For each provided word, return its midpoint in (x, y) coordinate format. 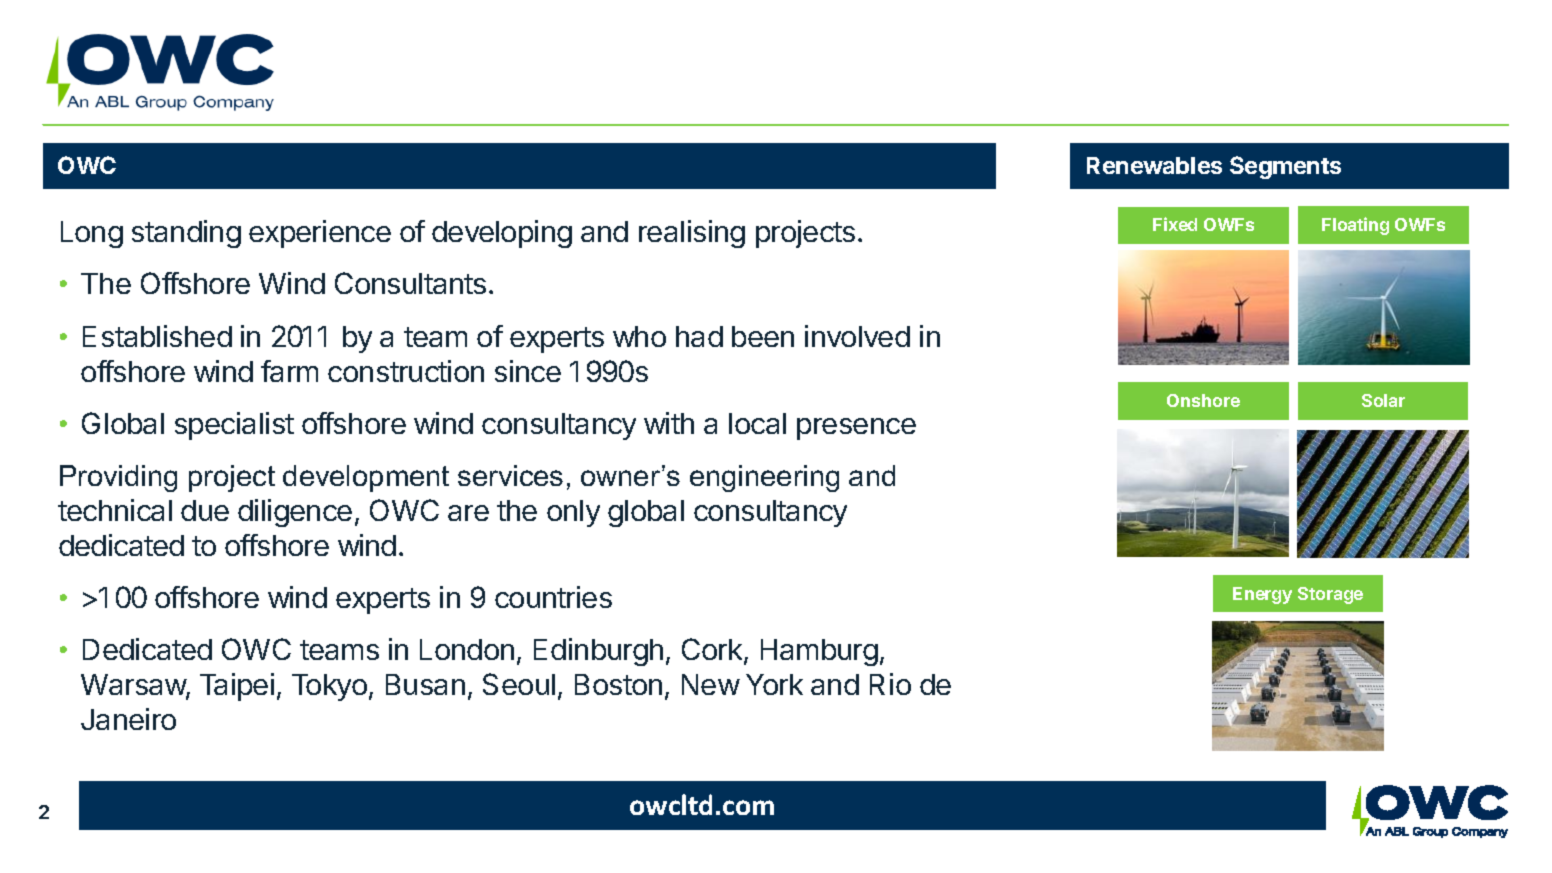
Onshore (1203, 400)
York (774, 684)
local (757, 423)
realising (692, 234)
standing (186, 234)
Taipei (237, 687)
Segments (1285, 167)
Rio (890, 684)
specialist (234, 426)
